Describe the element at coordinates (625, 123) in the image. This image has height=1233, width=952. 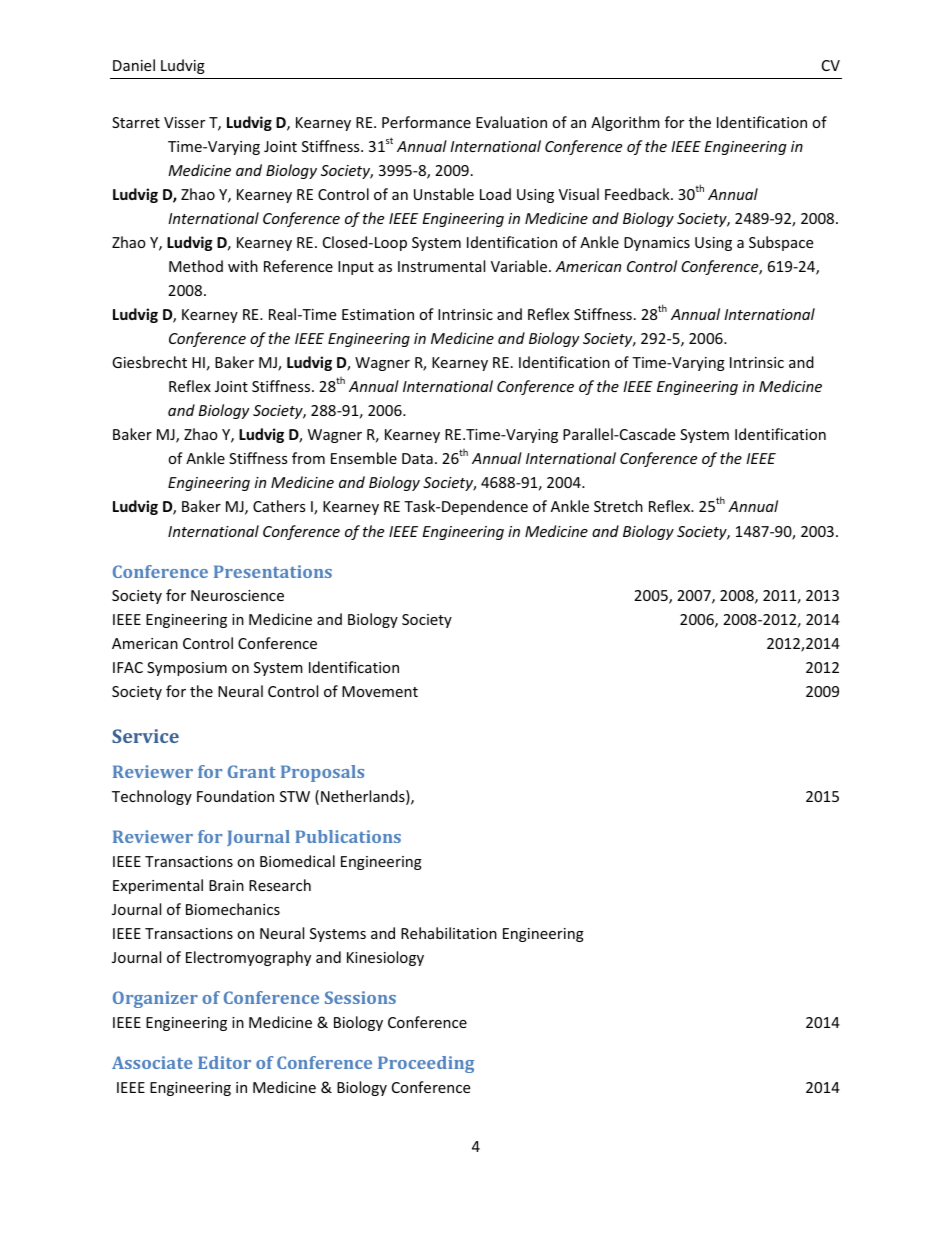
I see `Algorithm` at that location.
